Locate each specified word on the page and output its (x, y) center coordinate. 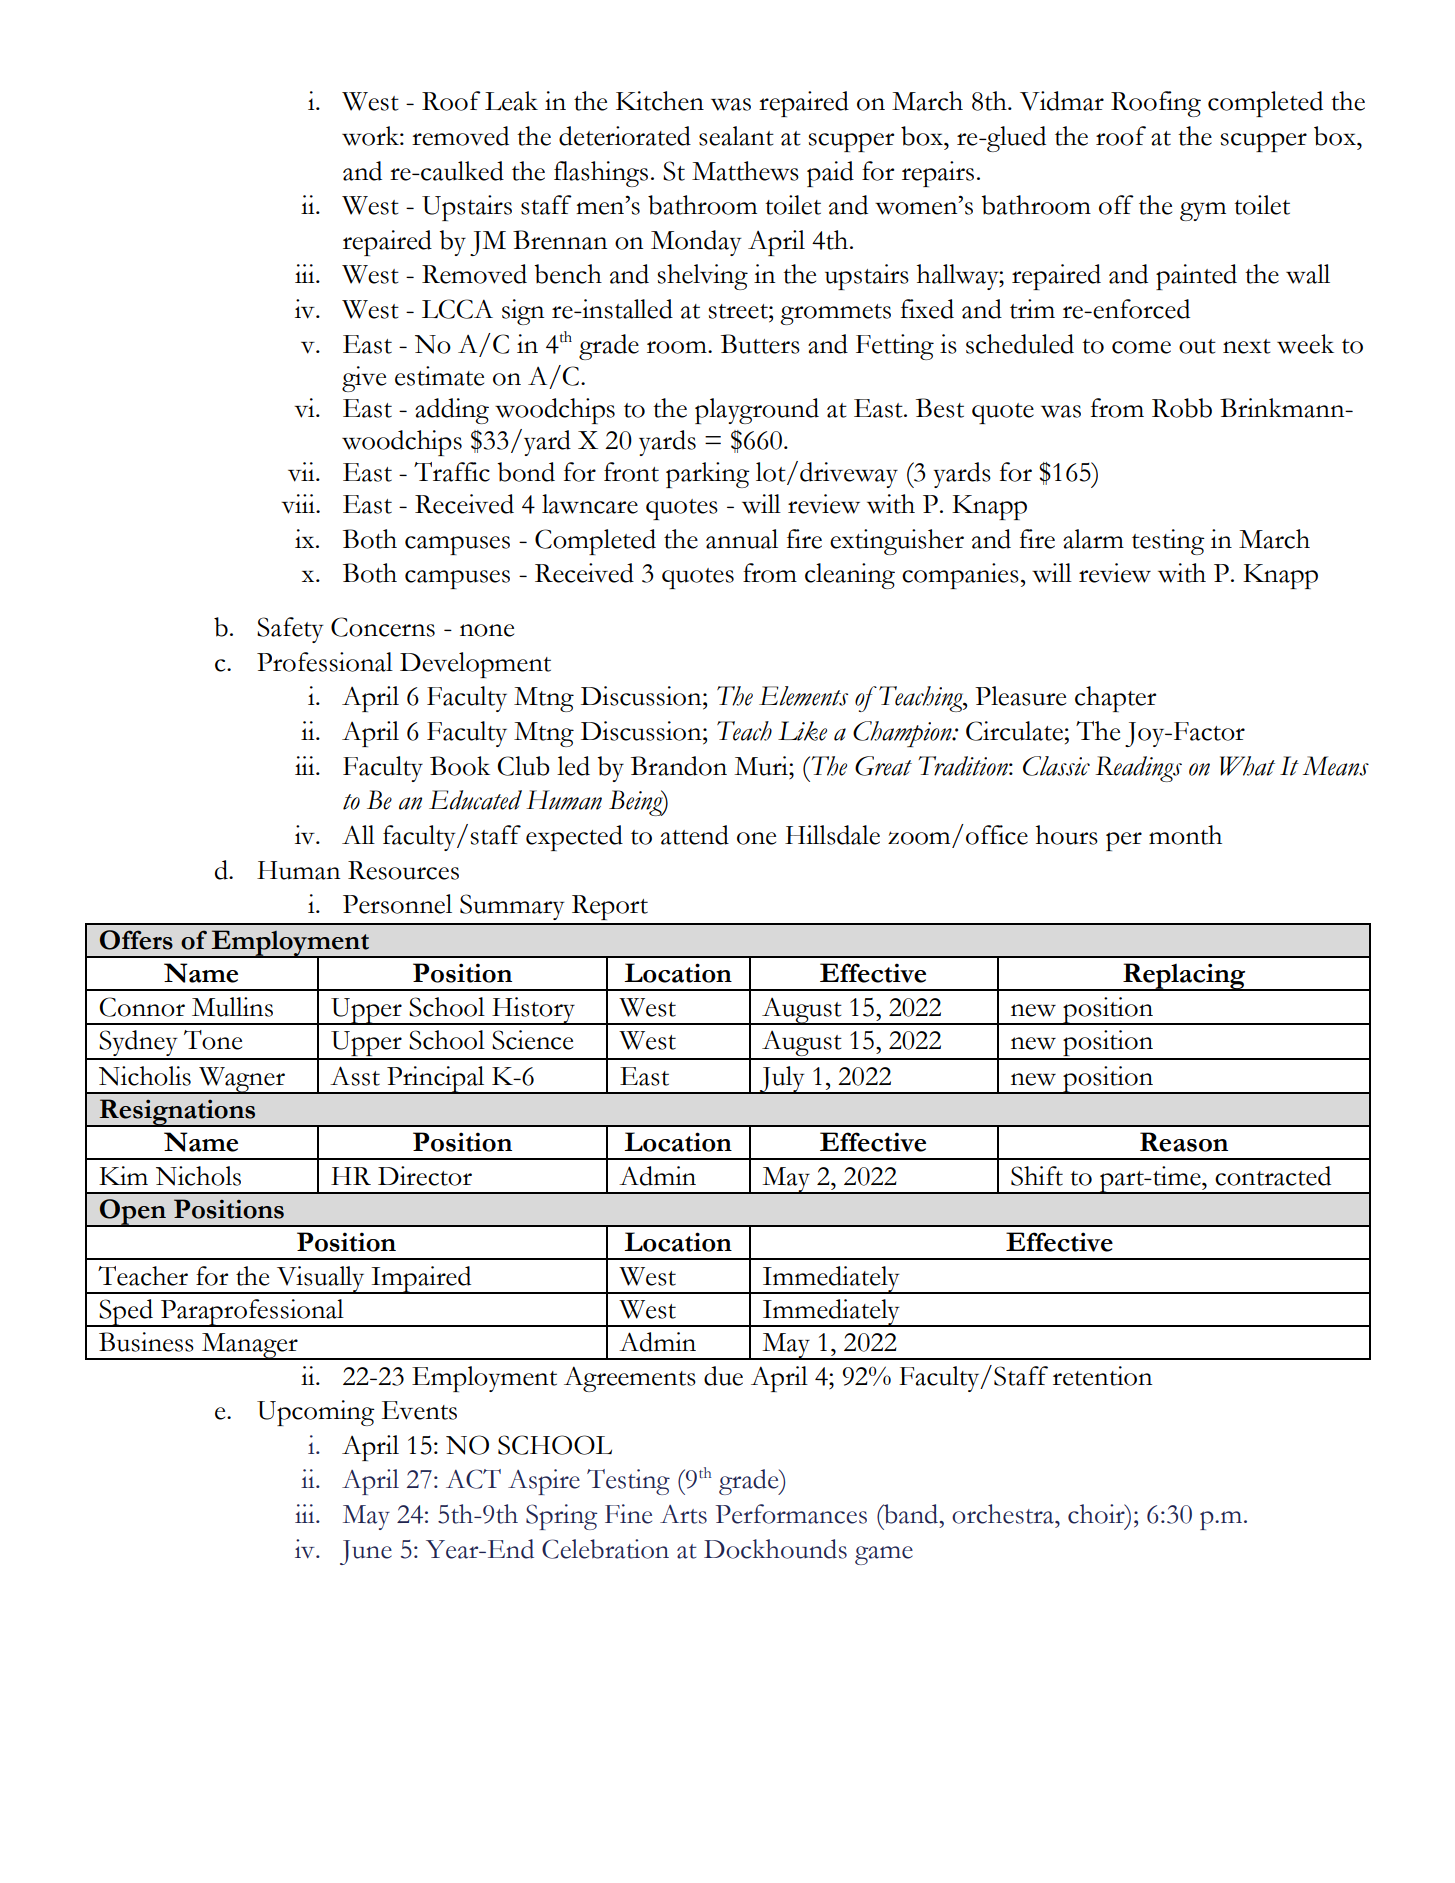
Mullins (232, 1007)
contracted (1273, 1176)
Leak (511, 101)
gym (1203, 211)
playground (757, 411)
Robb (1182, 408)
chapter (1115, 699)
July (782, 1080)
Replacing (1184, 977)
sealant (736, 136)
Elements (803, 696)
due (723, 1376)
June (366, 1552)
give (364, 379)
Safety (290, 630)
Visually (320, 1280)
